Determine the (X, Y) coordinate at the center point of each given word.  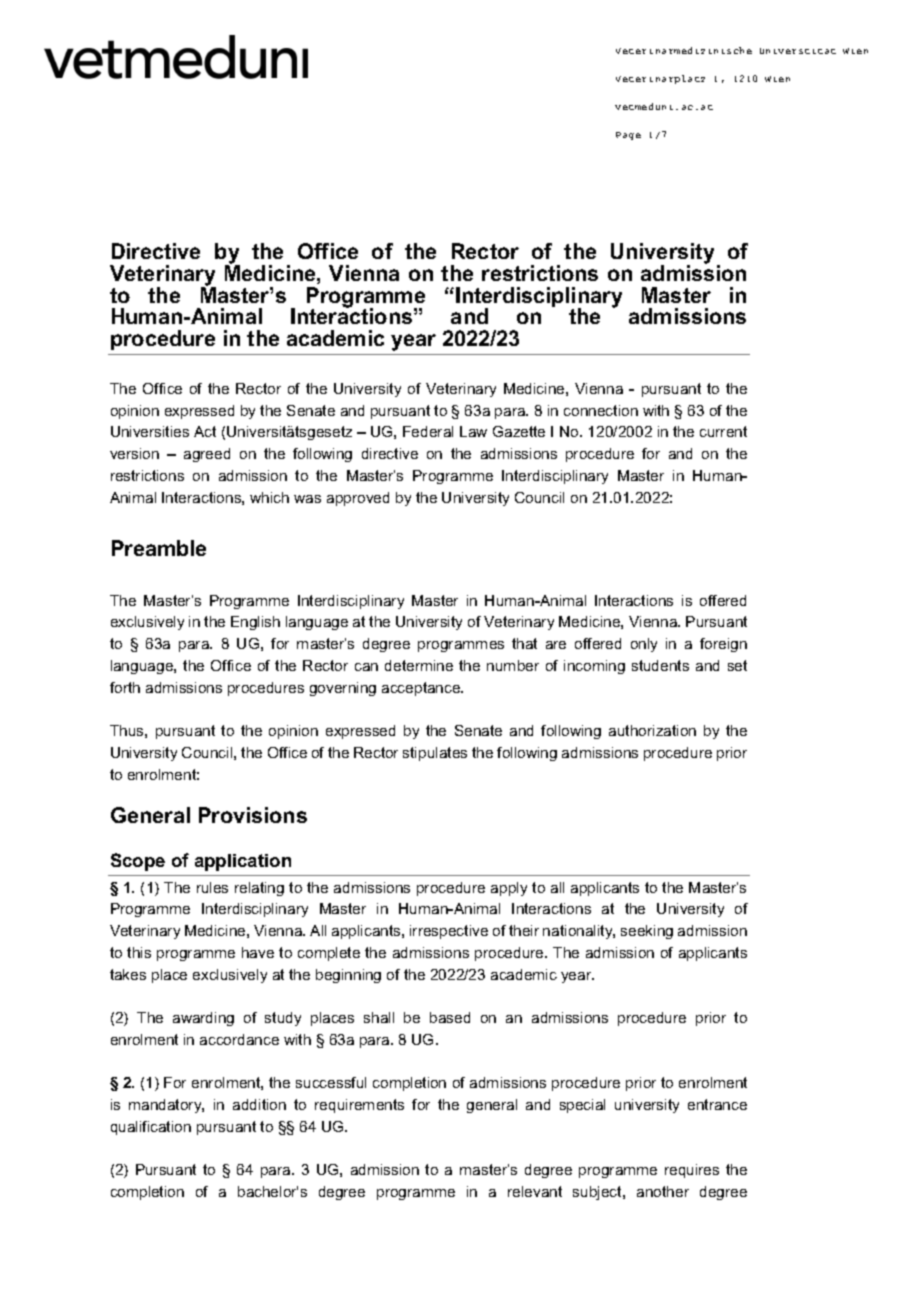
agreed (207, 455)
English (255, 623)
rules (212, 887)
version (134, 453)
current (723, 431)
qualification (151, 1128)
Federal (428, 431)
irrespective (449, 932)
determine (419, 665)
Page (628, 136)
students (660, 665)
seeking (647, 932)
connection (601, 410)
